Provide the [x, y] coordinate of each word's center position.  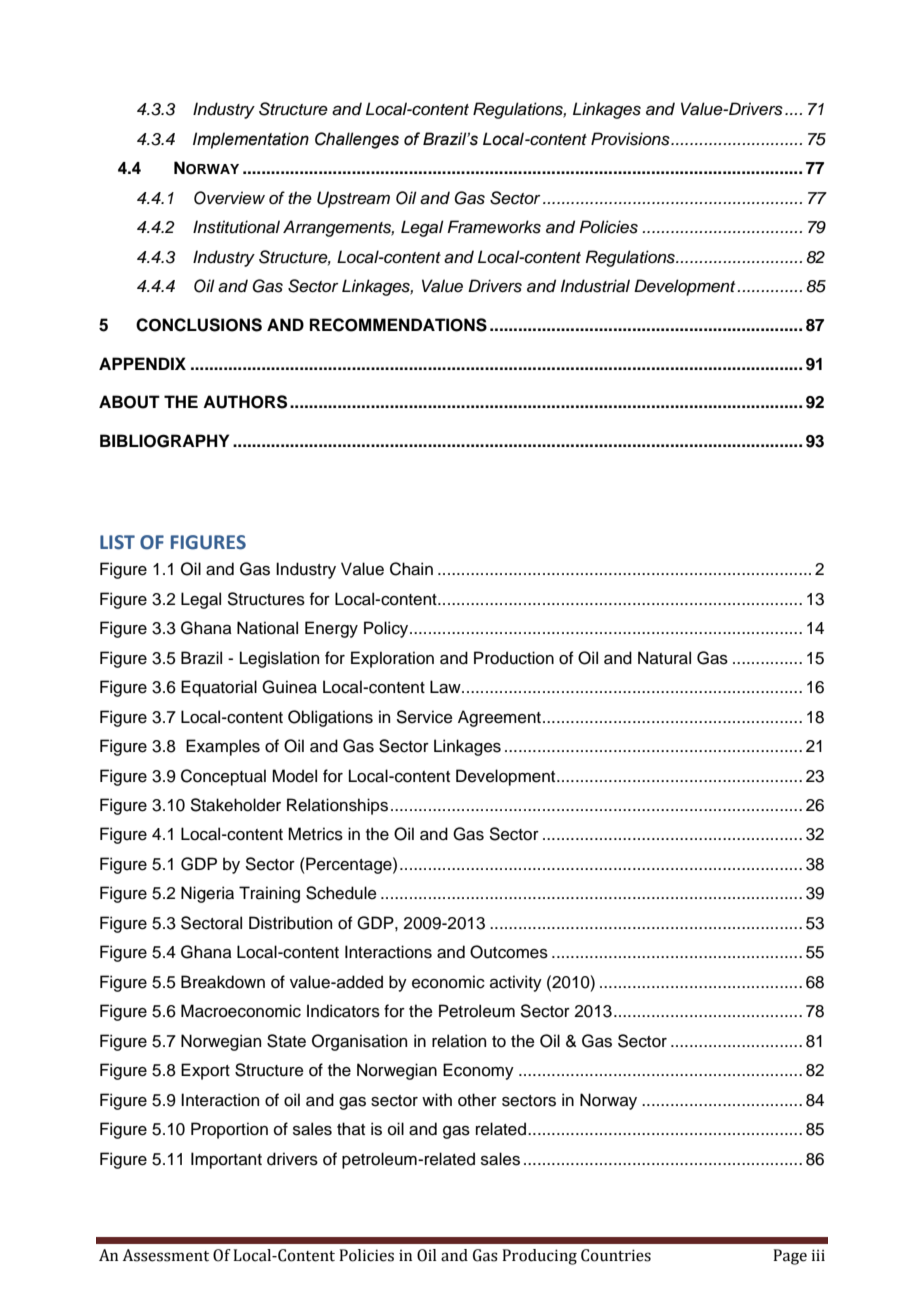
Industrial [595, 286]
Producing [539, 1257]
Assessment [165, 1255]
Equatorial [219, 688]
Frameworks [494, 227]
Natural [664, 658]
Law [446, 687]
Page [790, 1257]
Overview [229, 198]
